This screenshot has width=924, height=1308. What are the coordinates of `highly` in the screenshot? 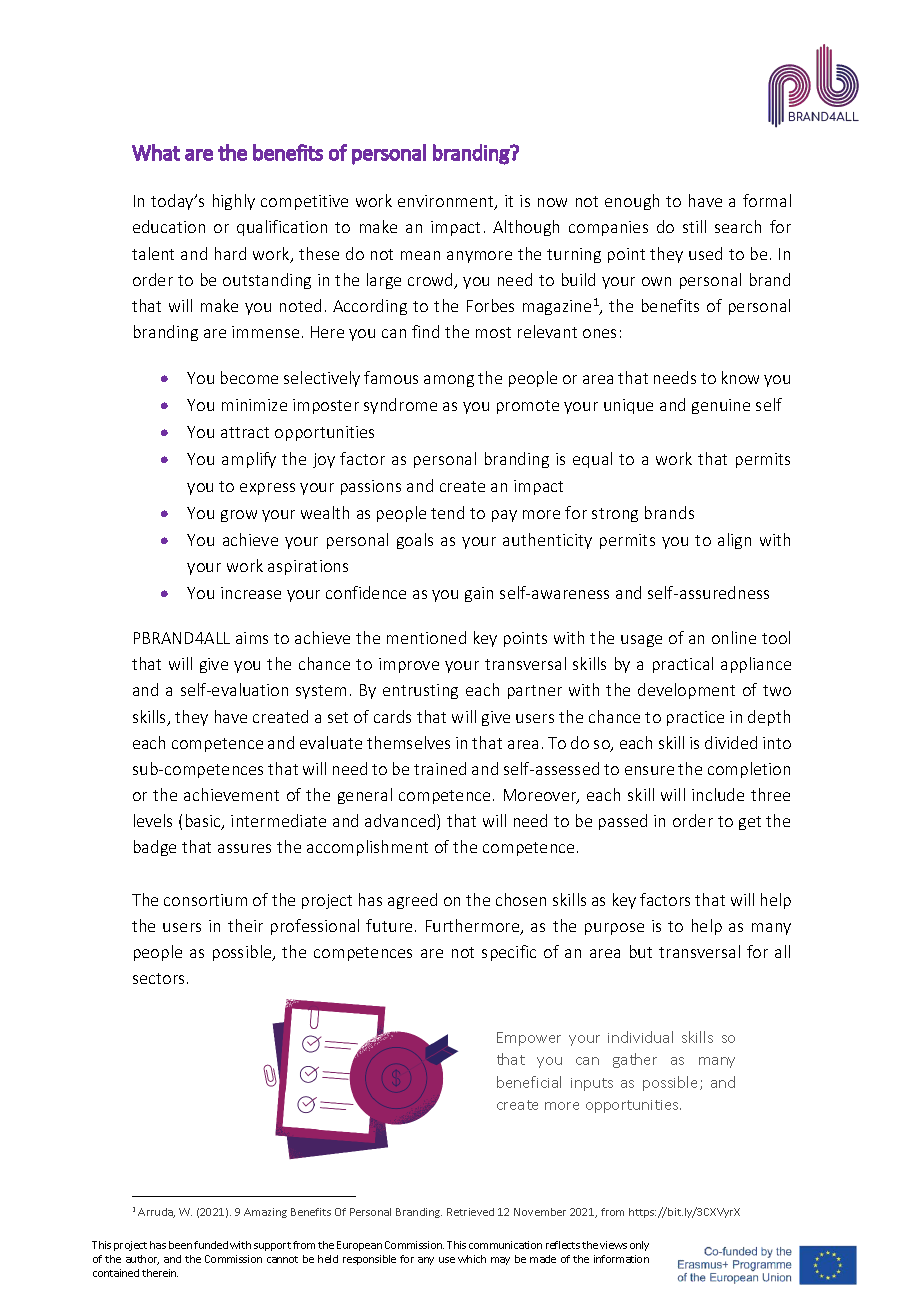 It's located at (234, 202).
